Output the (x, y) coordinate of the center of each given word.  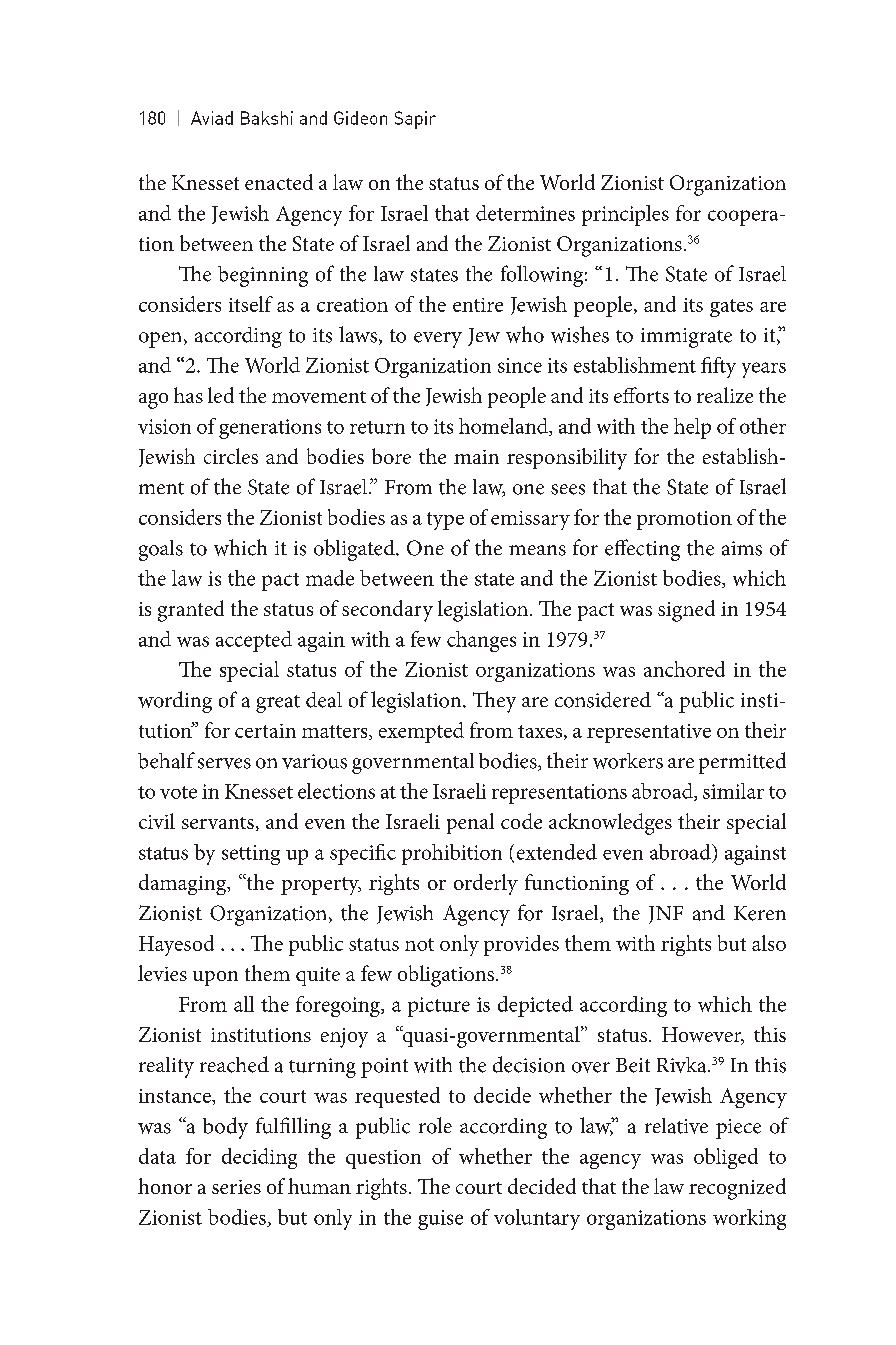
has (188, 395)
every (438, 340)
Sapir (415, 120)
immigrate (686, 338)
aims (742, 548)
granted (191, 611)
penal (470, 823)
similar (733, 791)
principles (625, 215)
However (703, 1036)
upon (215, 978)
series (236, 1187)
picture (439, 1007)
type (445, 521)
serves (224, 763)
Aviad (212, 118)
